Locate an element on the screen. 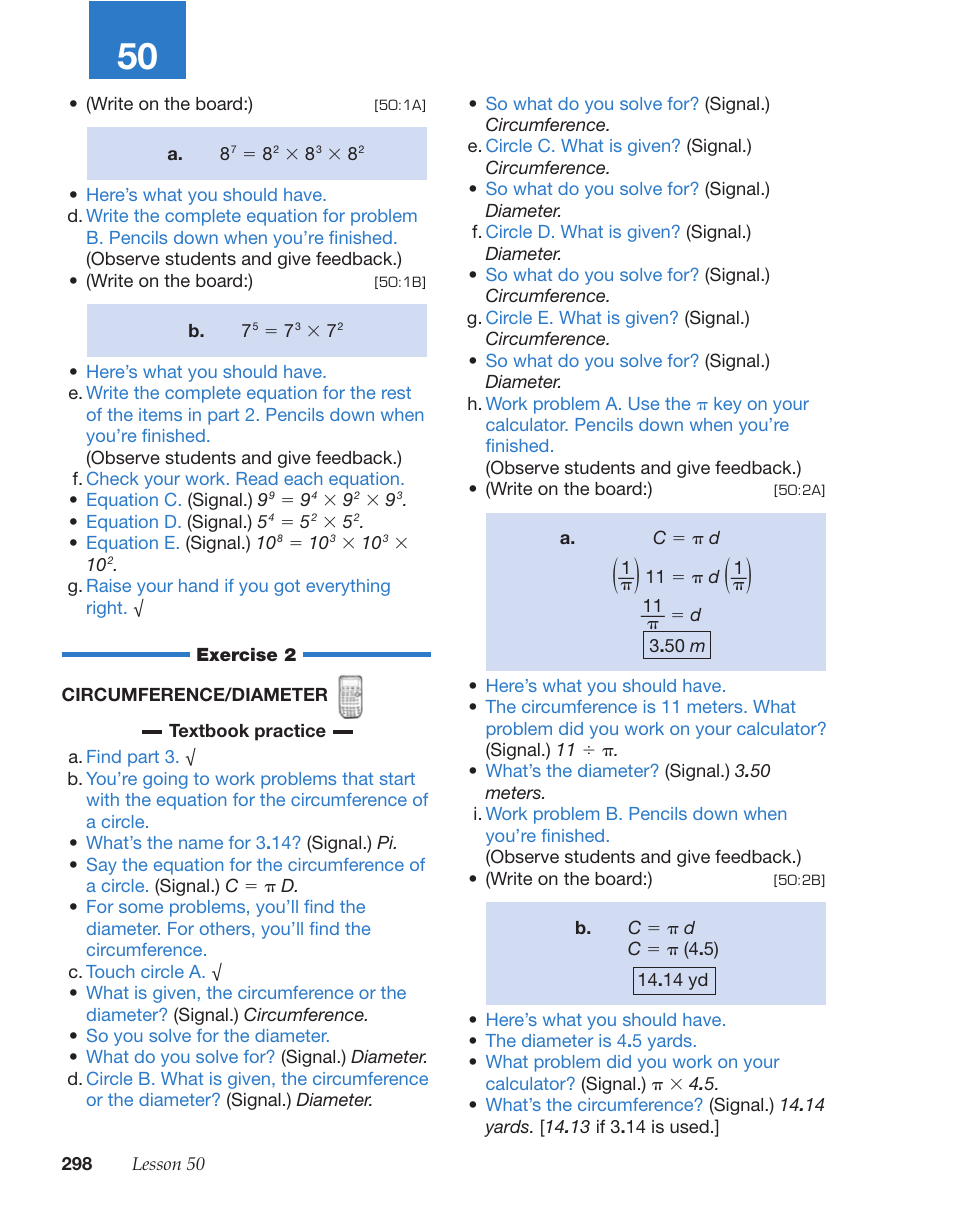 This screenshot has height=1232, width=964. items is located at coordinates (160, 414).
